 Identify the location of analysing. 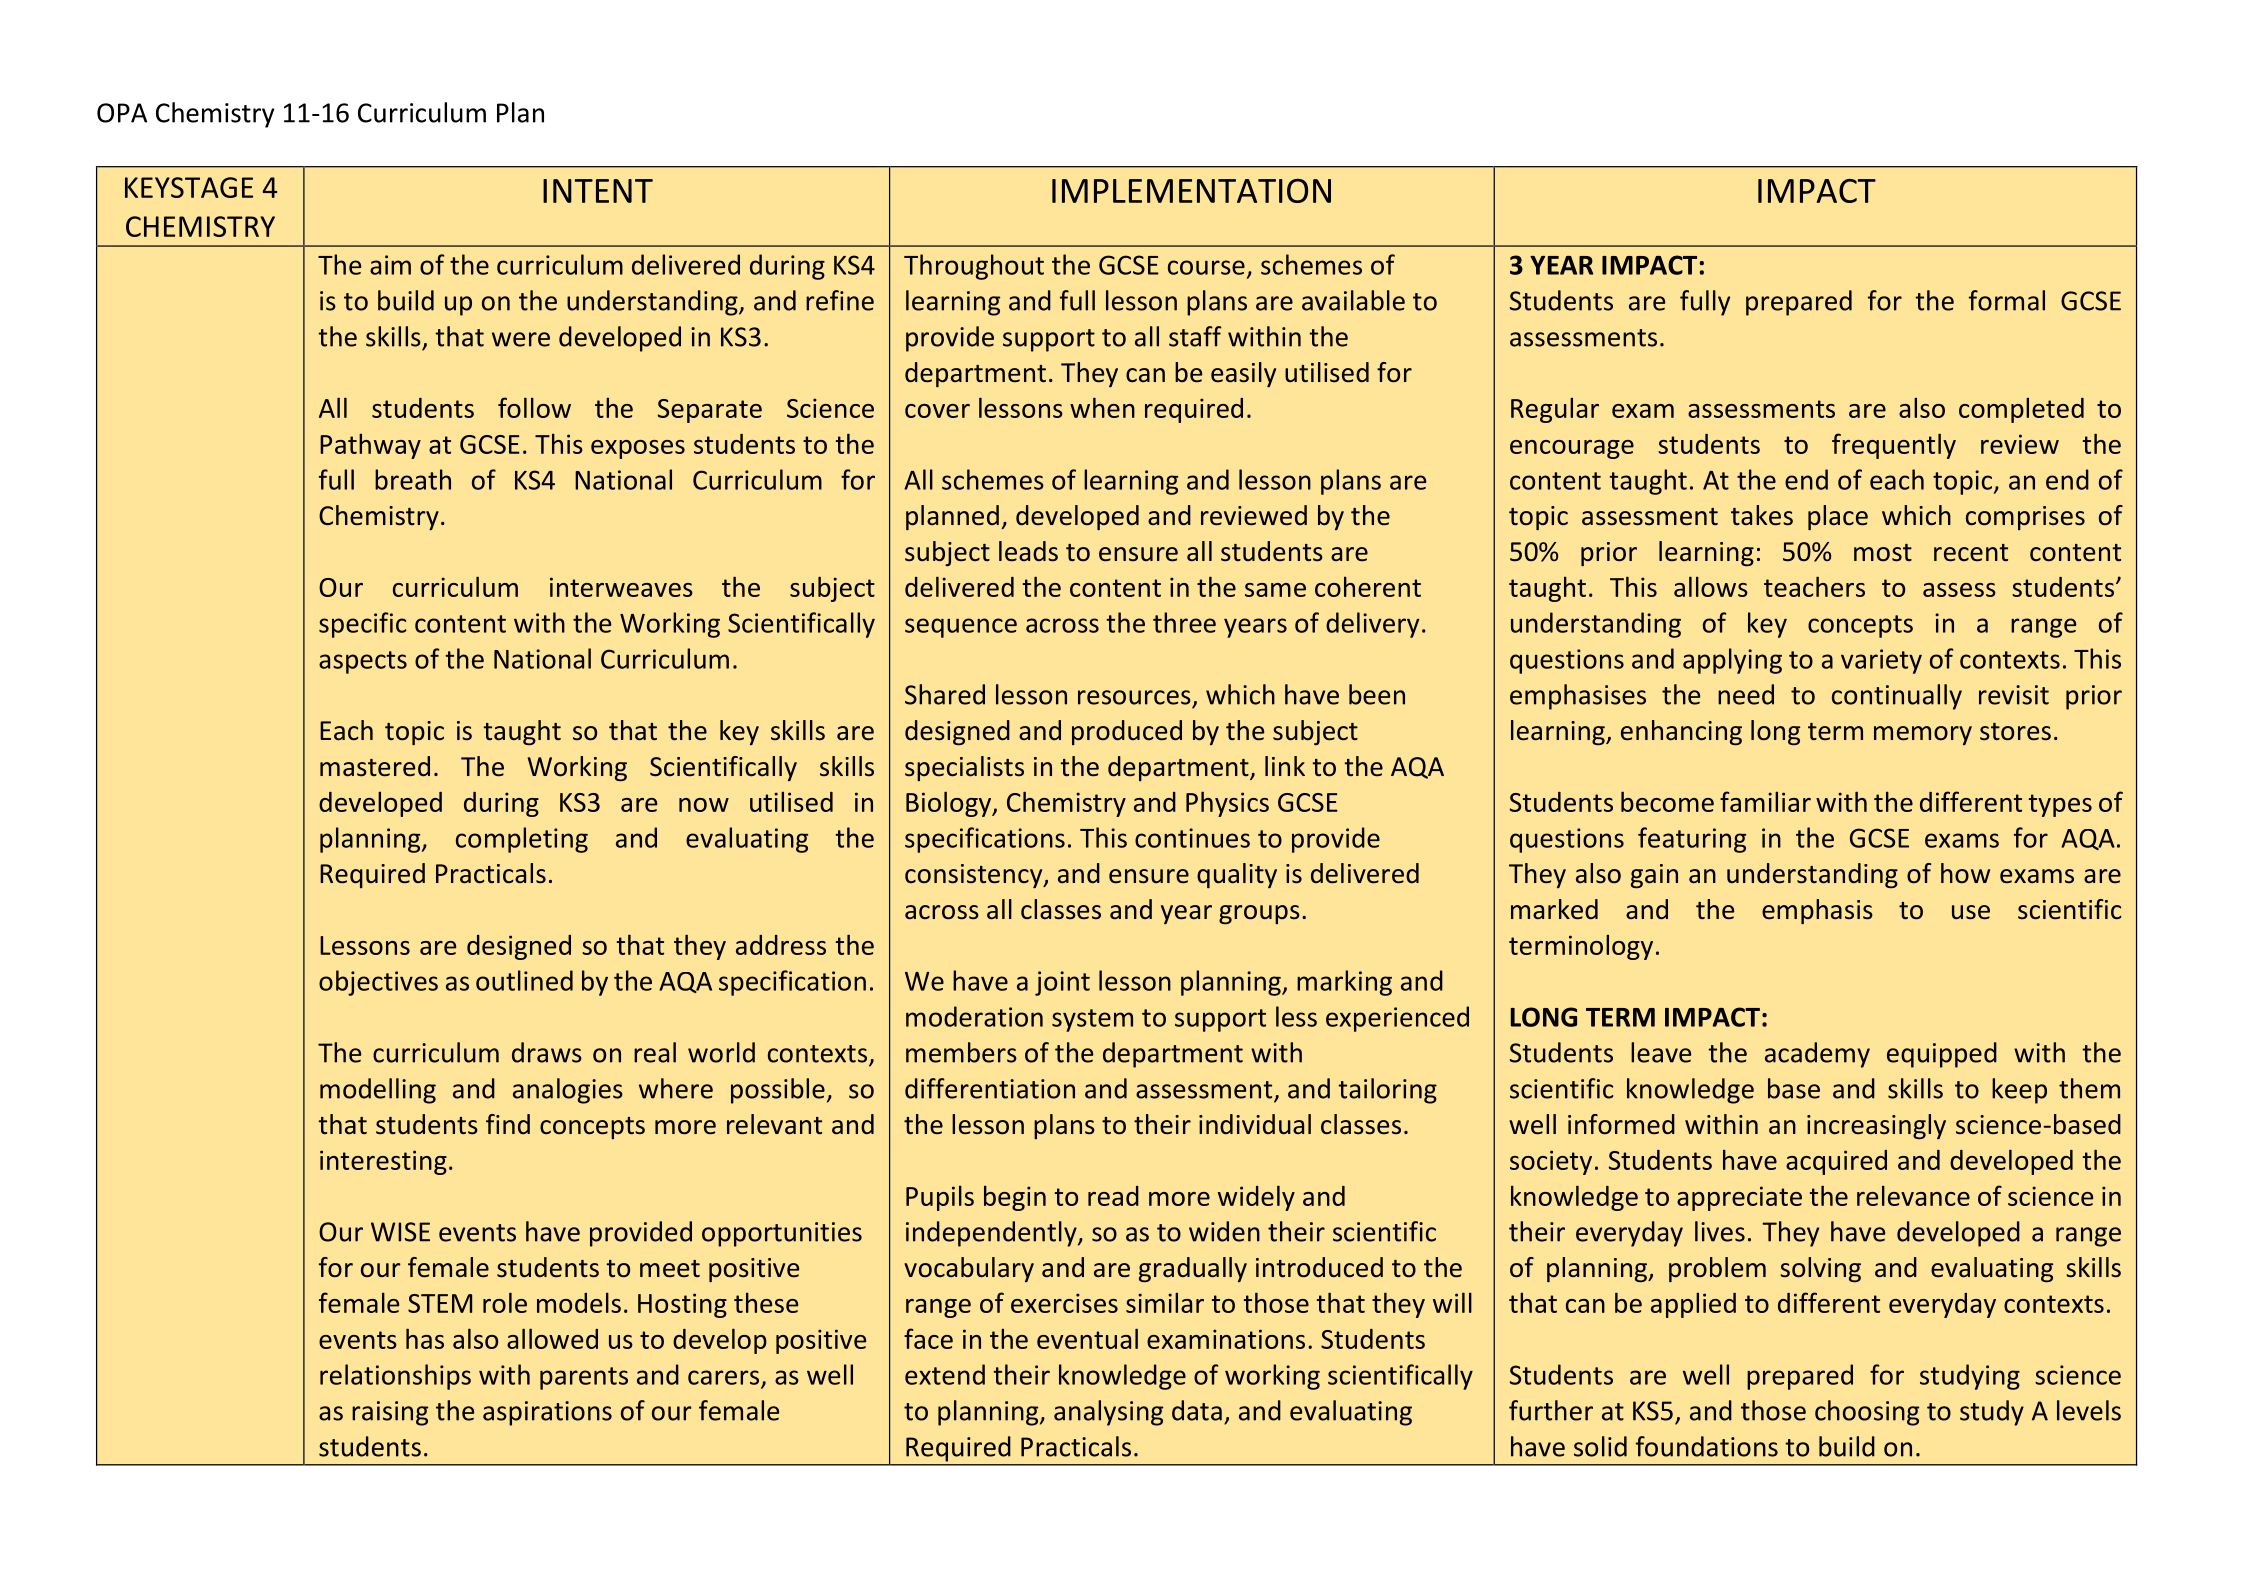
(1108, 1413).
